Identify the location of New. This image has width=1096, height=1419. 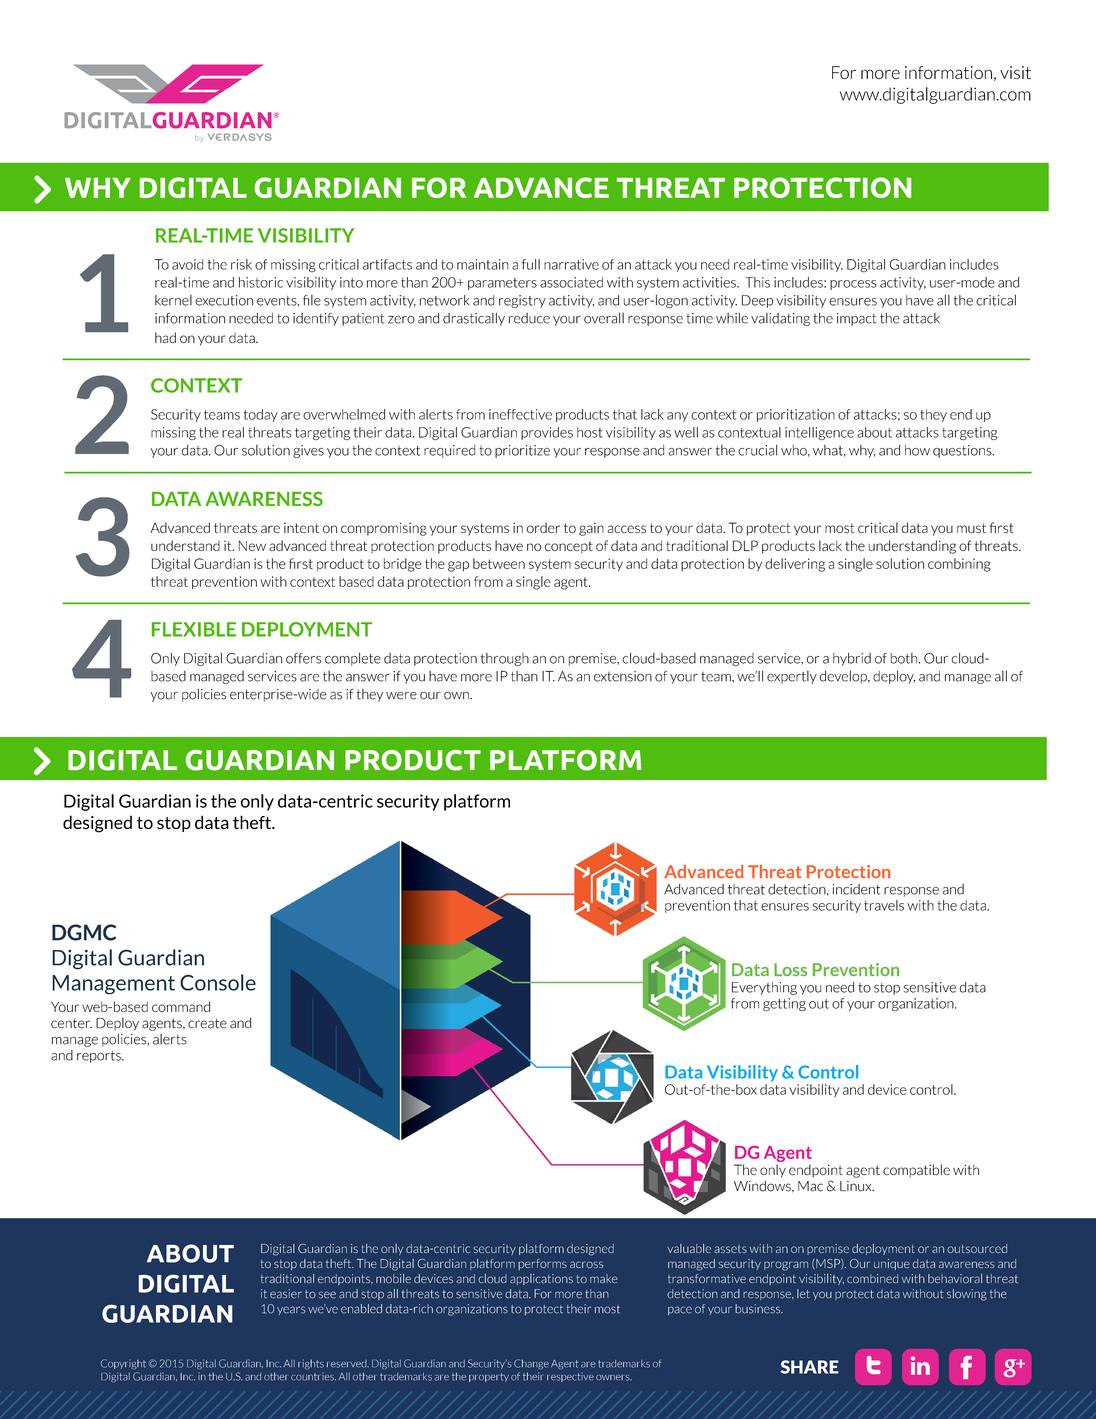
(252, 546).
